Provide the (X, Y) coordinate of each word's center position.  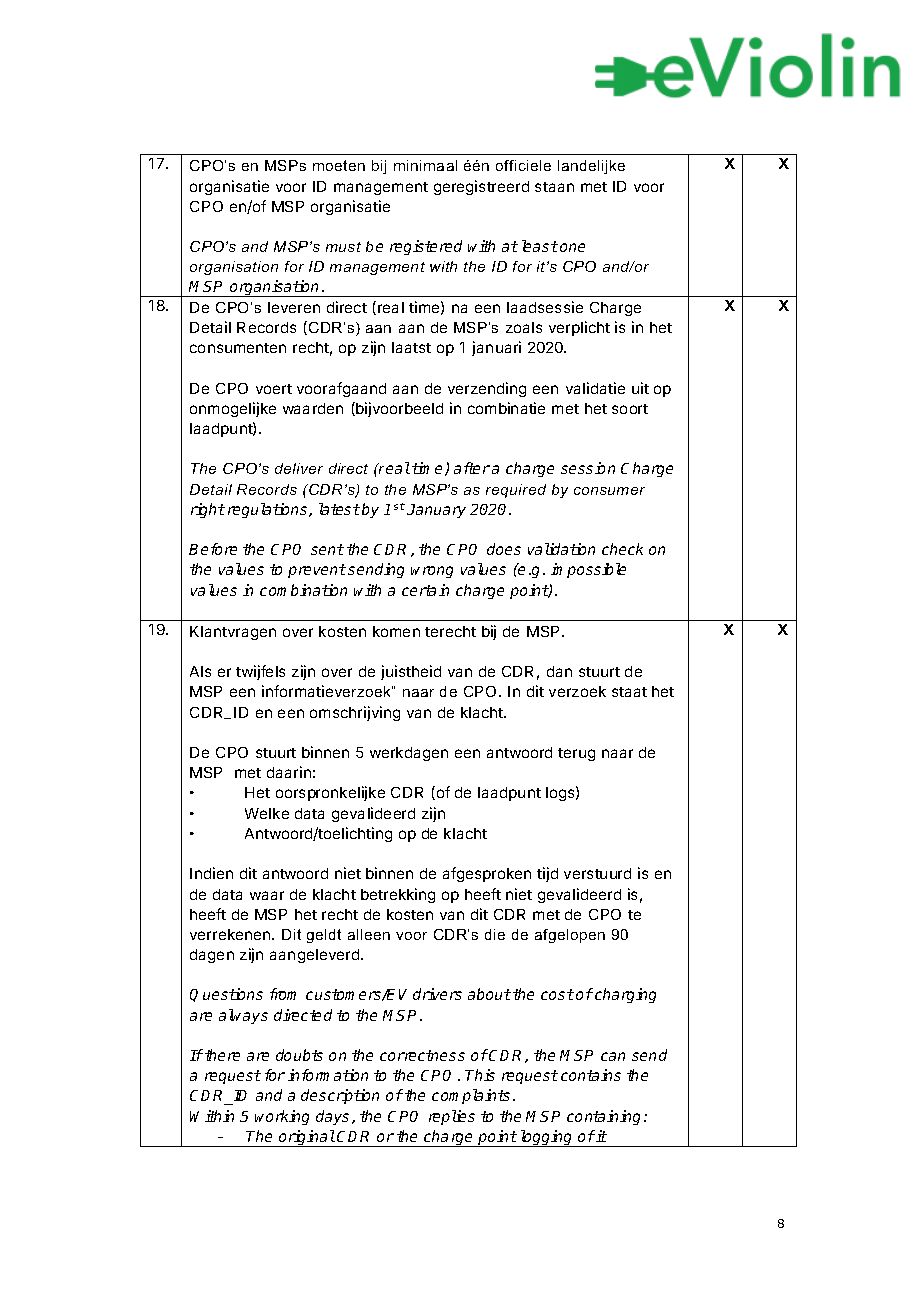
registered (426, 247)
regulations (269, 510)
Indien (211, 873)
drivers (437, 994)
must (343, 247)
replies (452, 1117)
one (572, 247)
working (282, 1117)
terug (576, 754)
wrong (432, 572)
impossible (588, 570)
